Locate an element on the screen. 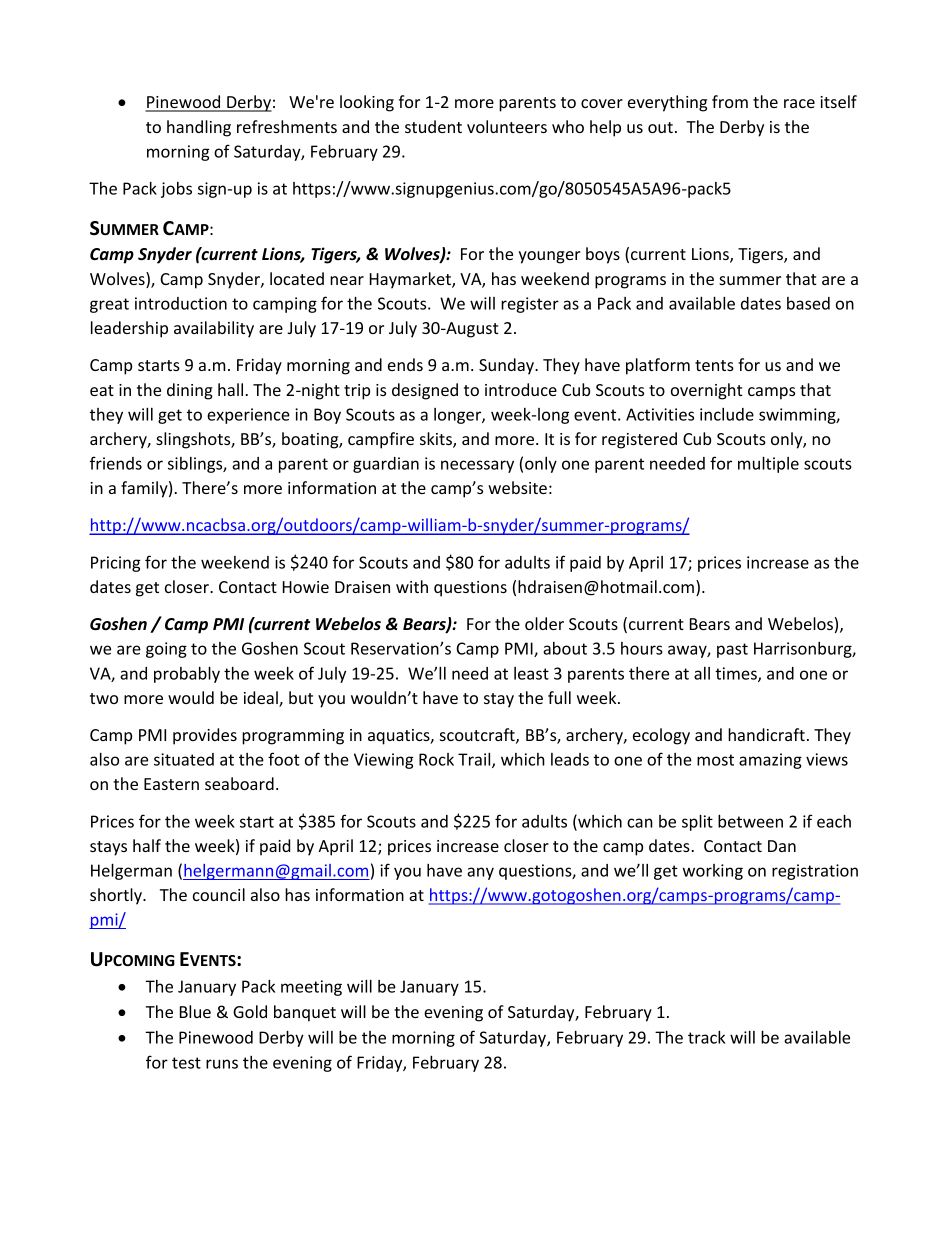 This screenshot has height=1233, width=952. Dan is located at coordinates (782, 846).
